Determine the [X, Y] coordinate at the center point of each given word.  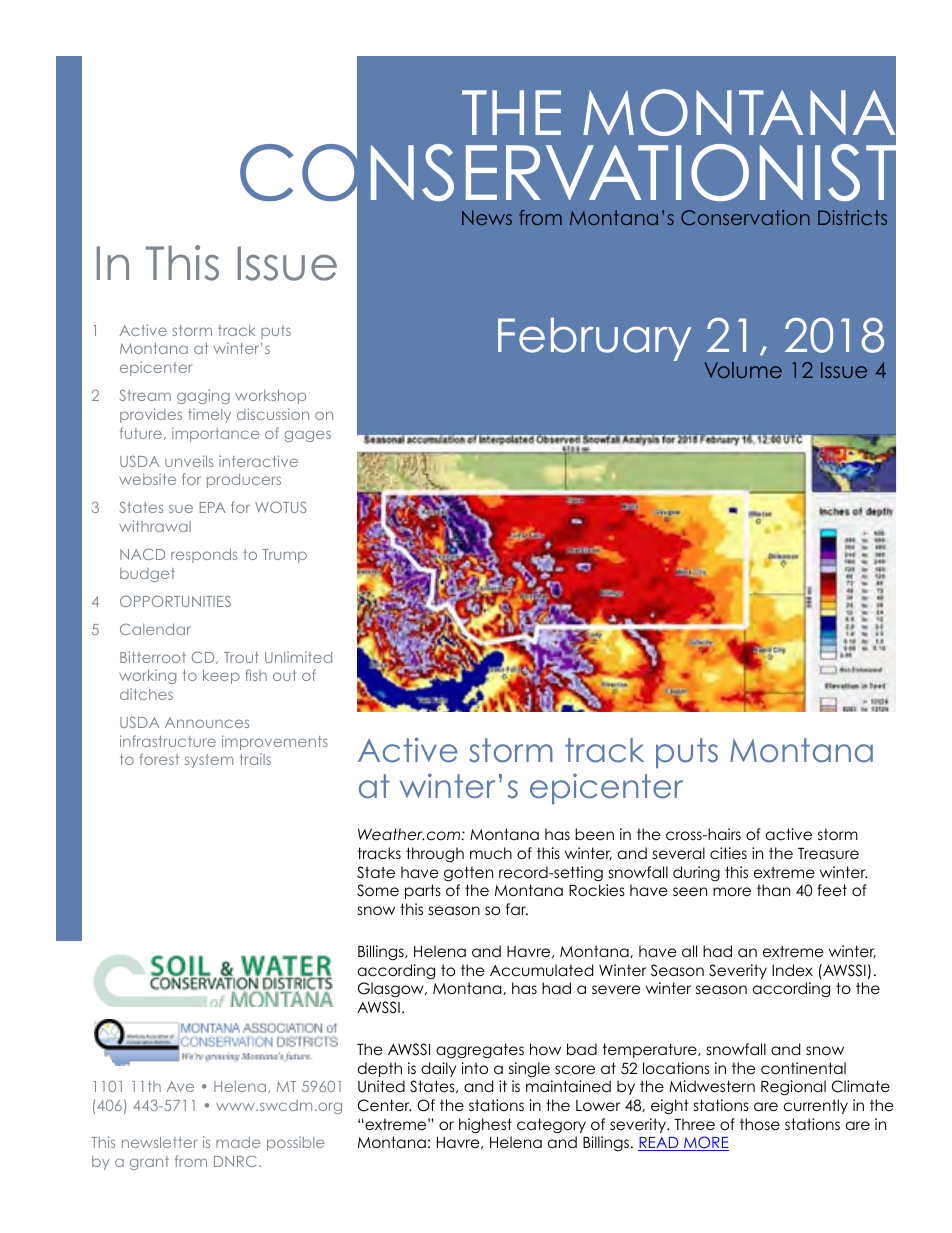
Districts [852, 217]
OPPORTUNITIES [175, 601]
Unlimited [298, 657]
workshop [270, 396]
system [209, 761]
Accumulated [541, 970]
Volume [743, 370]
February [594, 339]
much [491, 853]
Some [378, 890]
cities [728, 853]
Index [792, 970]
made [238, 1142]
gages [307, 436]
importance [215, 434]
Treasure [828, 854]
